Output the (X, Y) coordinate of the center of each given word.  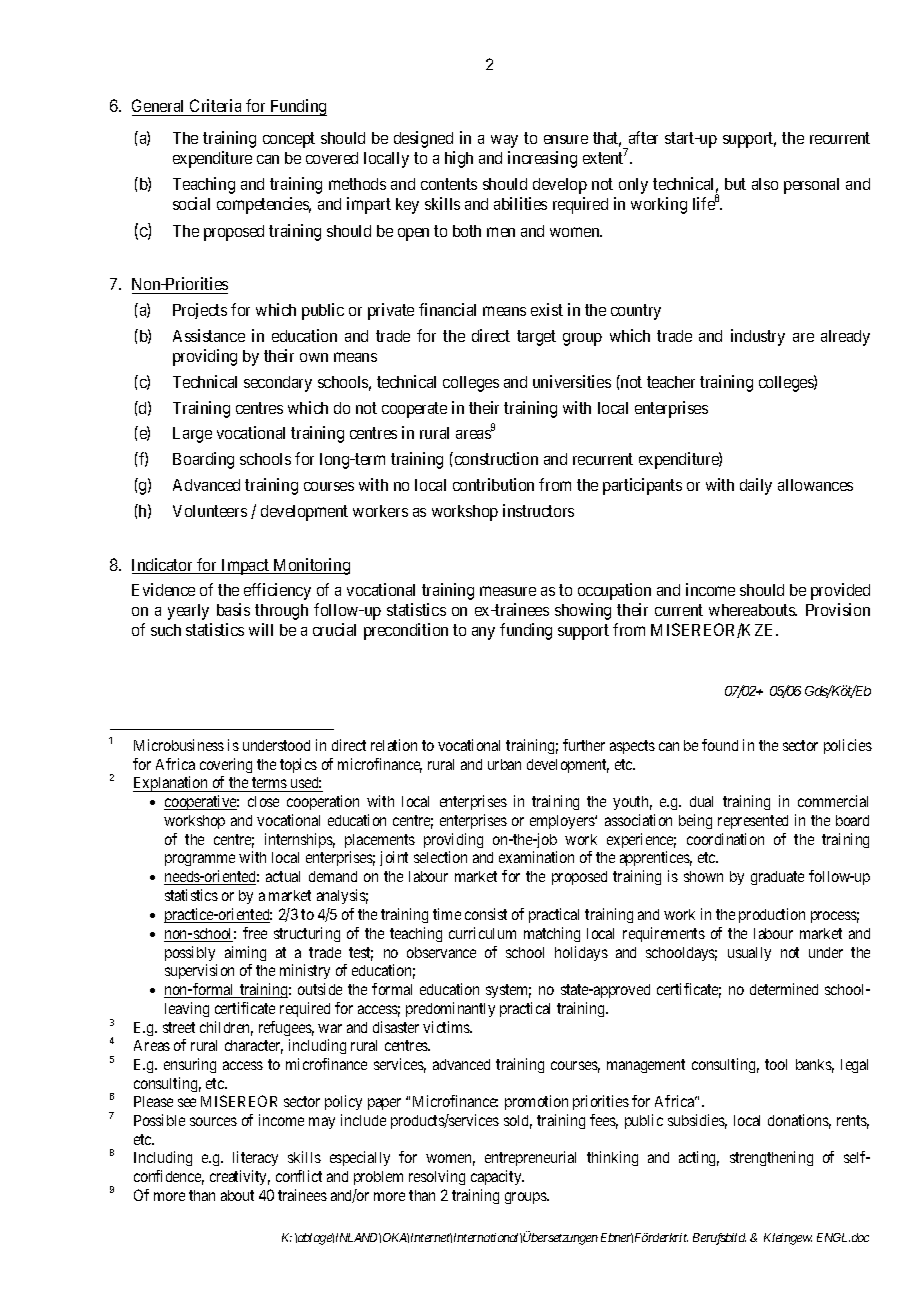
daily (756, 486)
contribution (493, 484)
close (263, 801)
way (504, 141)
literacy (255, 1158)
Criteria (215, 105)
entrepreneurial (530, 1158)
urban (504, 764)
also (765, 184)
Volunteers (210, 511)
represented (753, 822)
